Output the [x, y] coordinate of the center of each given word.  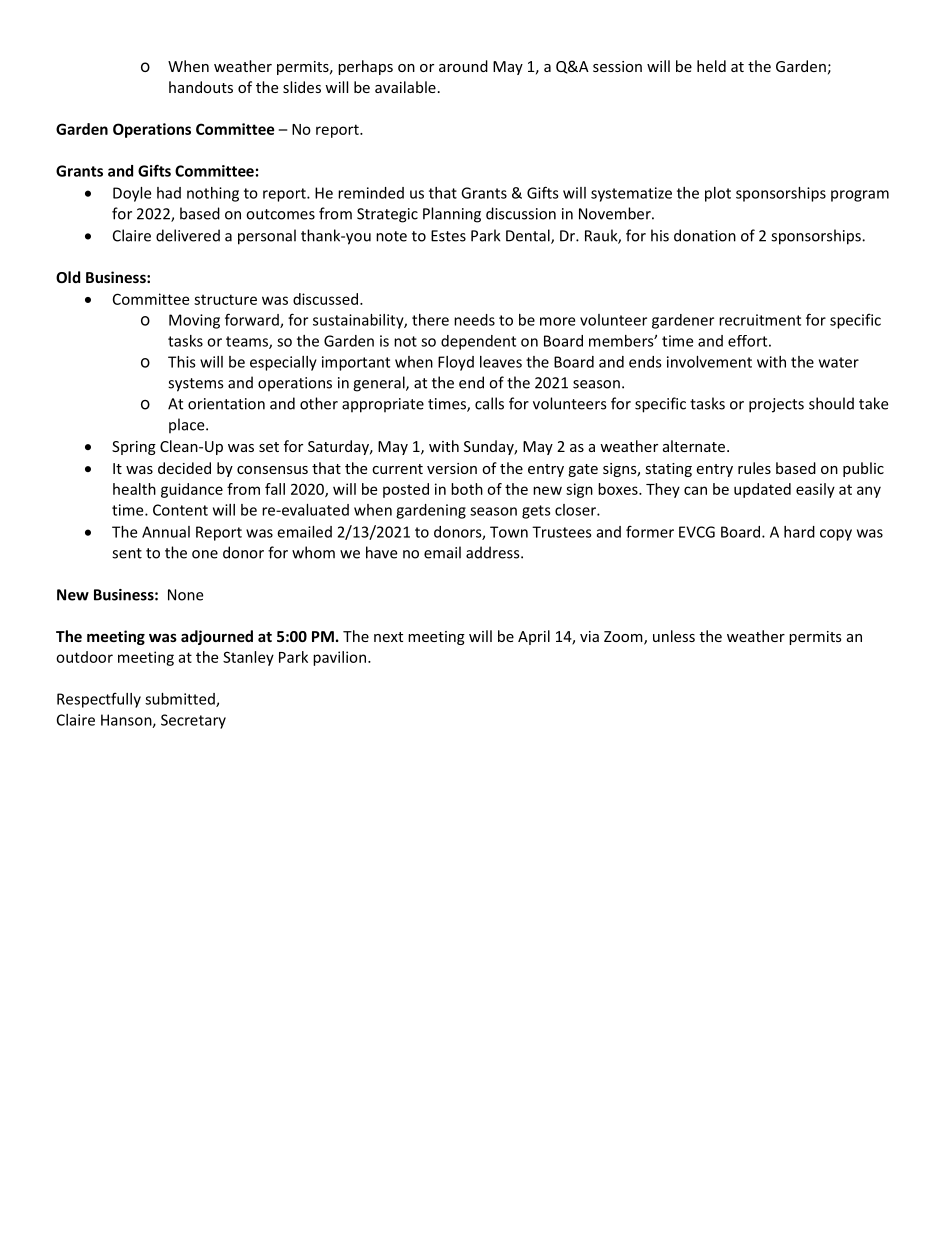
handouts [201, 87]
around [463, 66]
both [467, 489]
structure [225, 299]
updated [762, 490]
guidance [192, 490]
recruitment [760, 320]
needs [474, 320]
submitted [181, 700]
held [711, 66]
